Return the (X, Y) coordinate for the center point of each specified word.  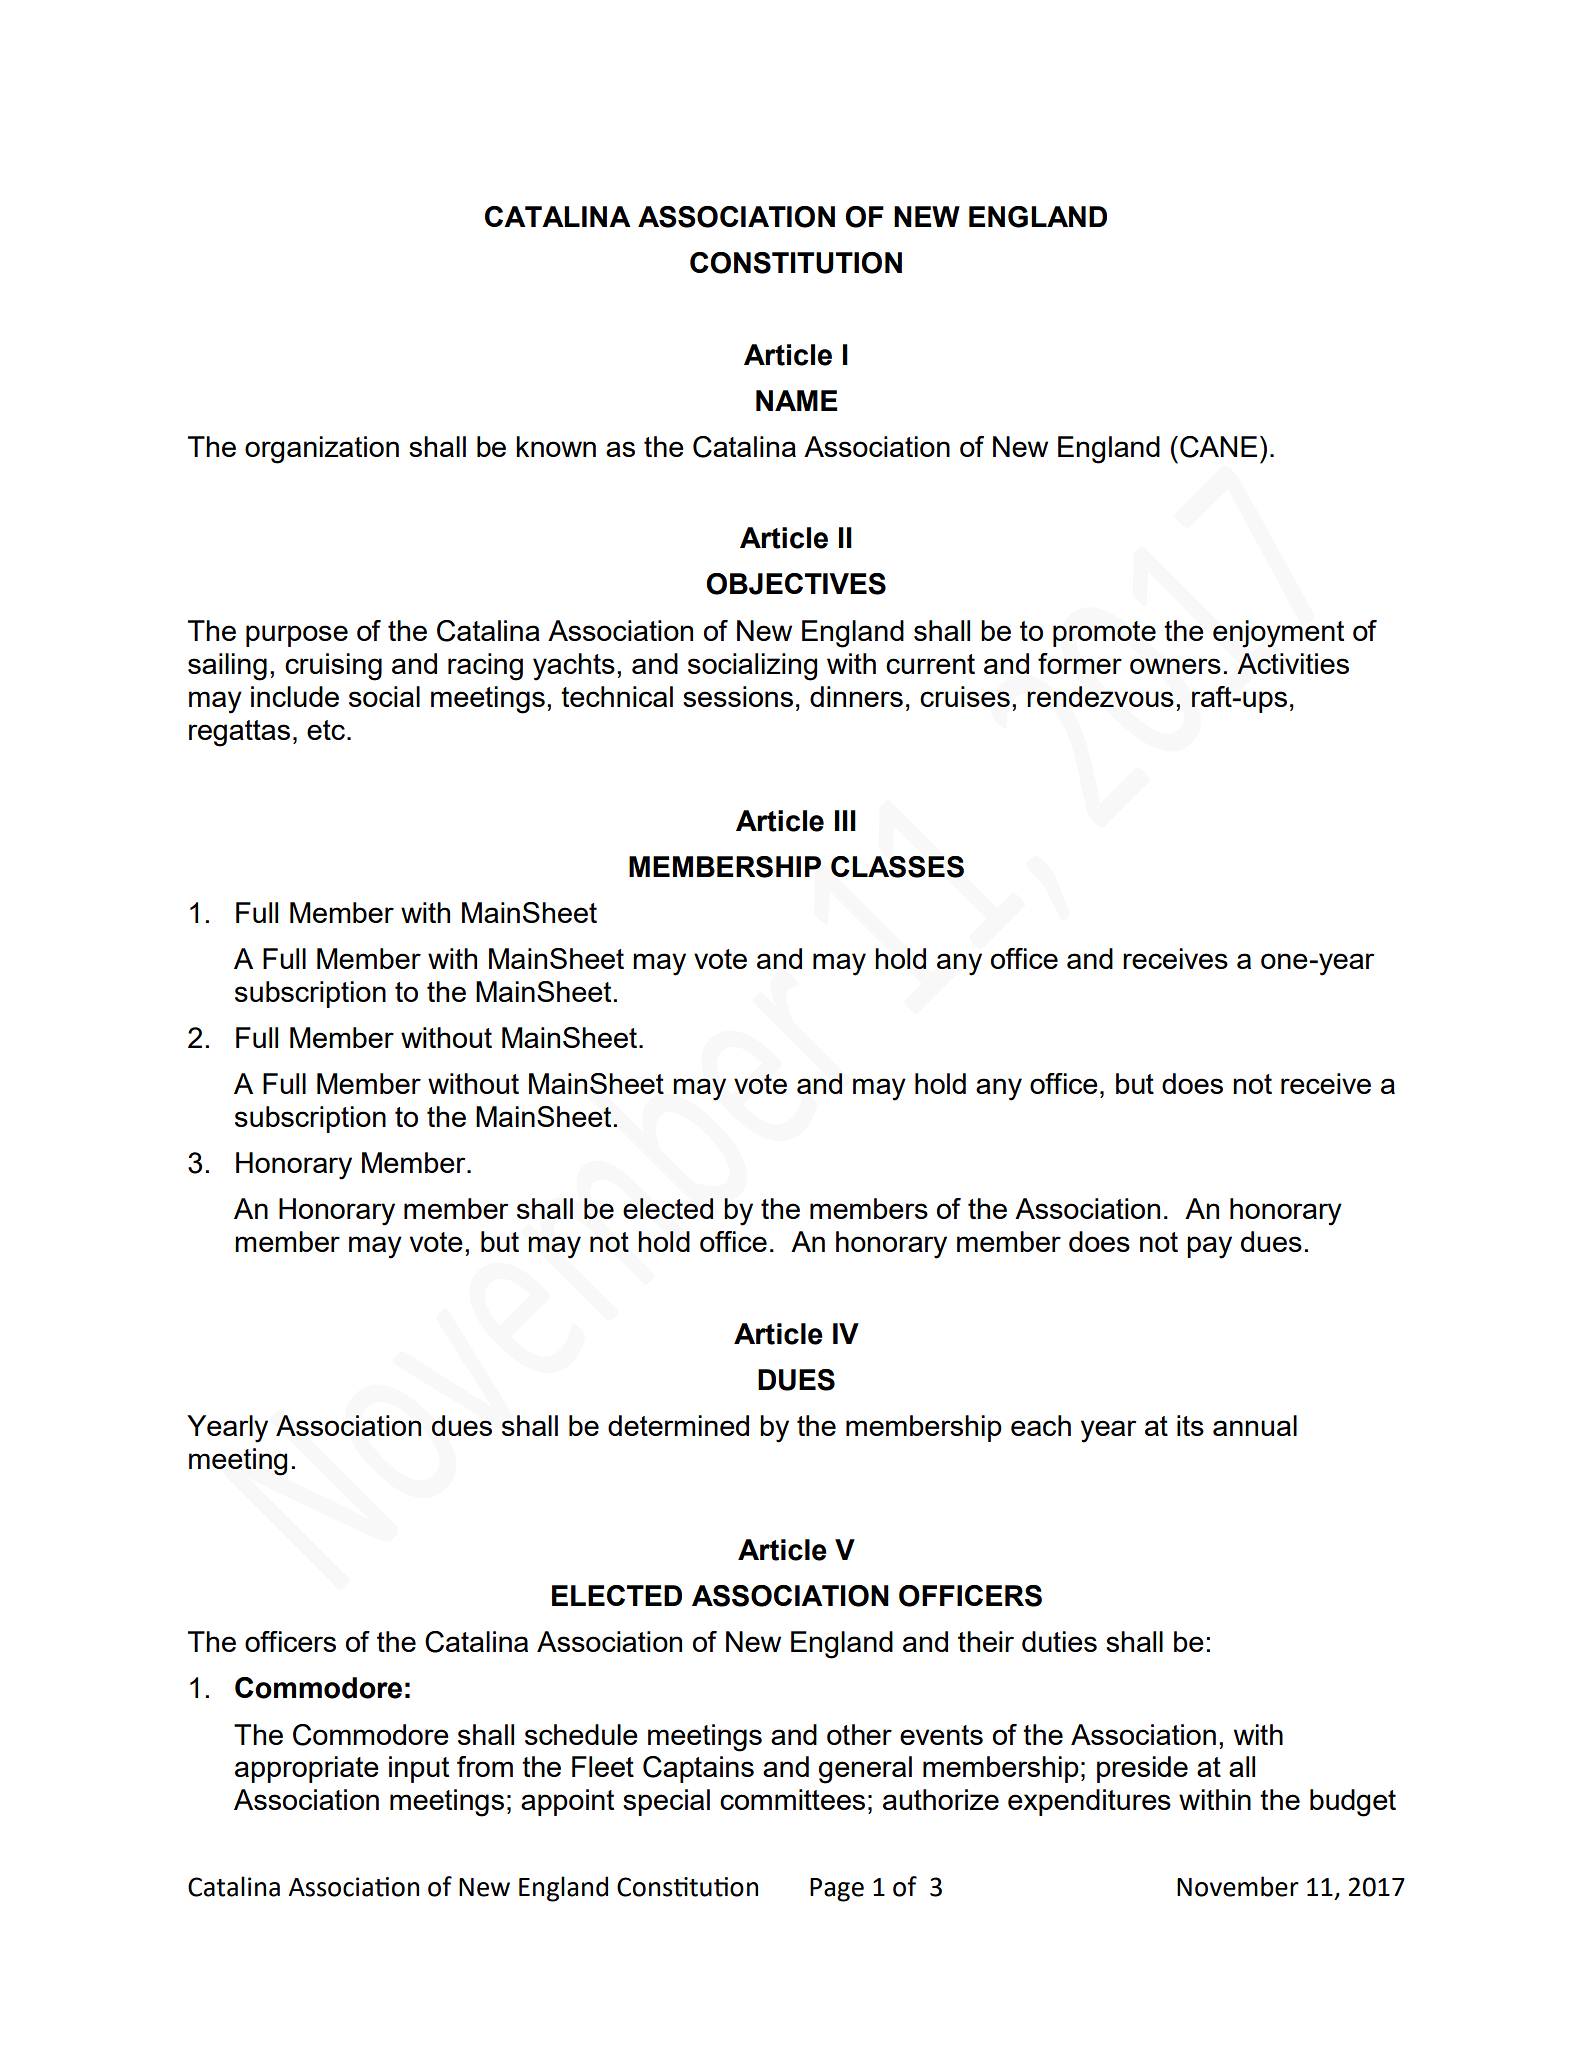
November (1238, 1886)
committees (792, 1799)
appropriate (307, 1769)
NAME (796, 400)
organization (322, 450)
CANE (1218, 447)
